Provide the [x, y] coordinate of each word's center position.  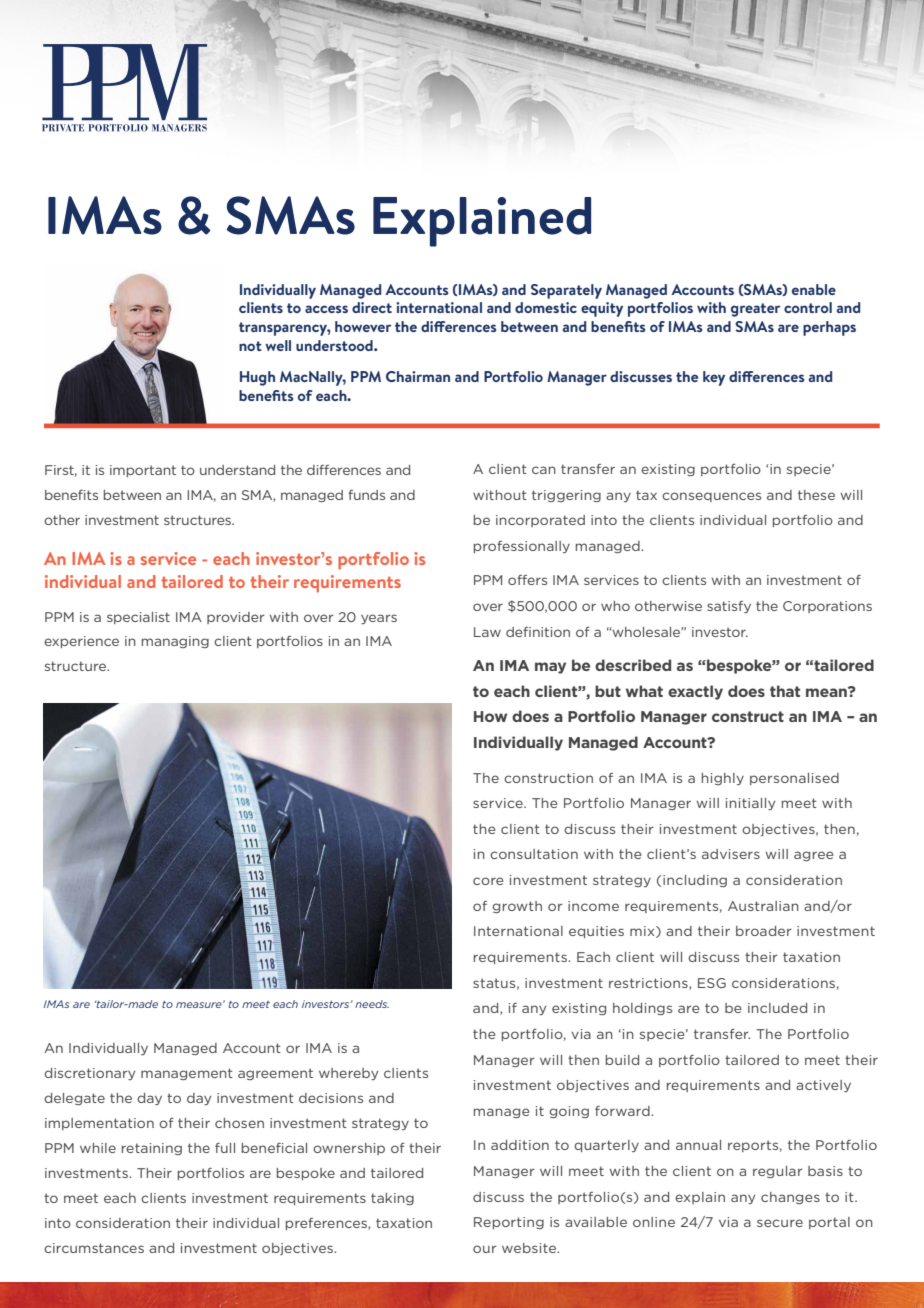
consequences [711, 497]
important [143, 471]
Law [487, 632]
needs [372, 1004]
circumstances [94, 1248]
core [488, 881]
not [250, 346]
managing [175, 642]
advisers [731, 854]
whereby [348, 1074]
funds [366, 495]
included [777, 1008]
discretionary [89, 1074]
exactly [695, 692]
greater [755, 310]
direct [372, 307]
